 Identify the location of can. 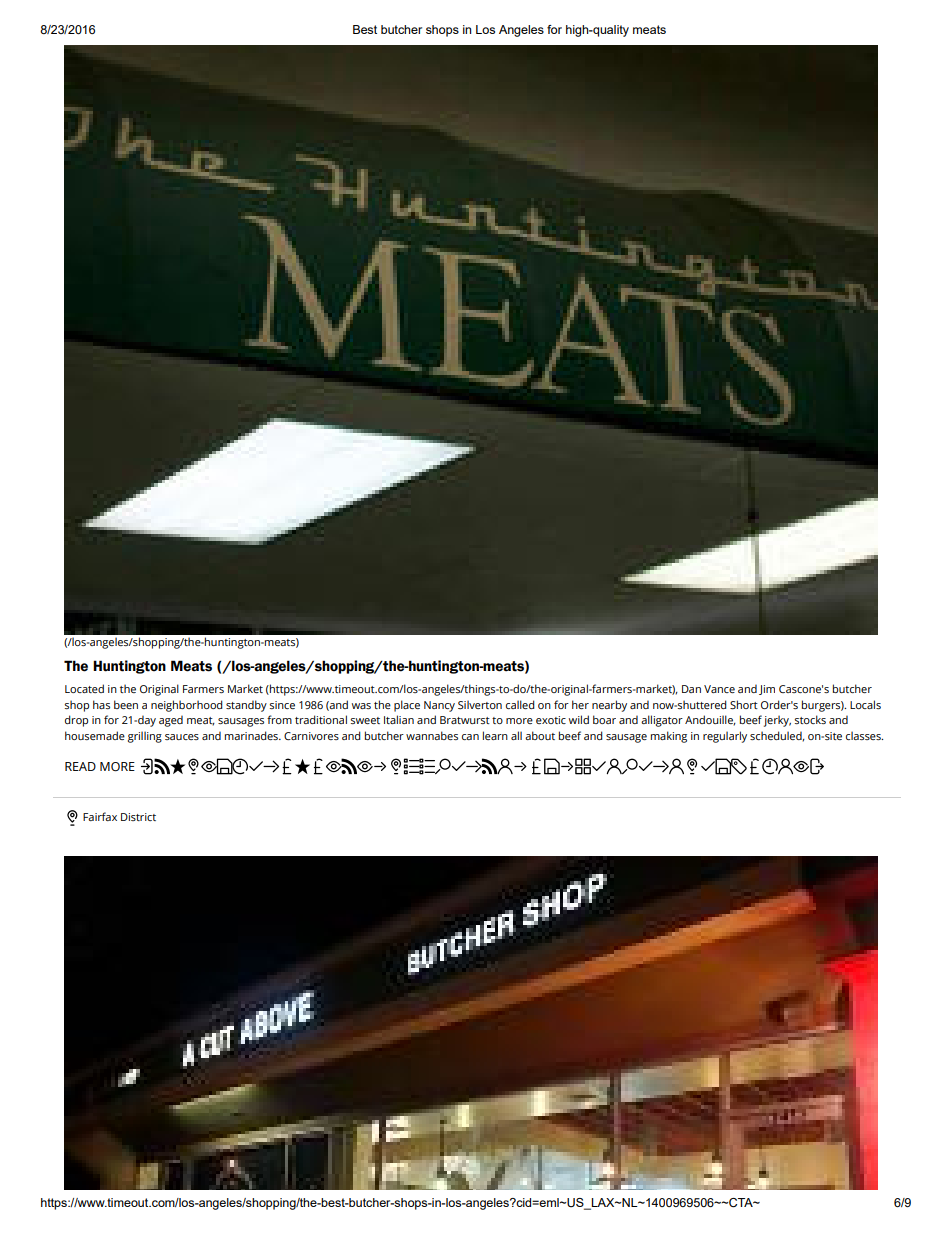
(470, 737).
